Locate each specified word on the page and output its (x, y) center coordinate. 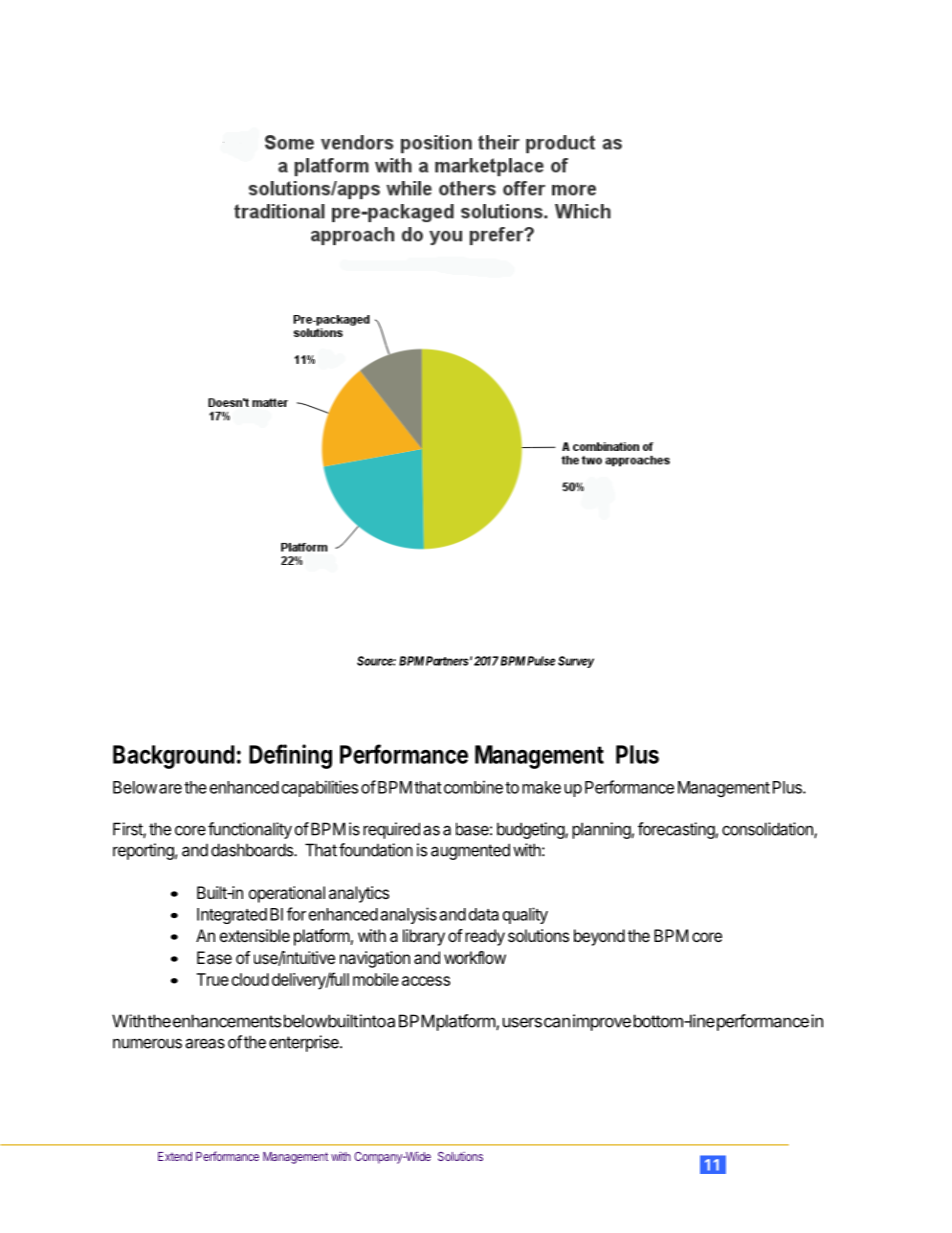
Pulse (541, 661)
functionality (250, 830)
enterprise (305, 1043)
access (426, 981)
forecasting (676, 830)
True (213, 979)
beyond (599, 937)
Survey (576, 662)
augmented (470, 851)
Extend (175, 1156)
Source (376, 661)
